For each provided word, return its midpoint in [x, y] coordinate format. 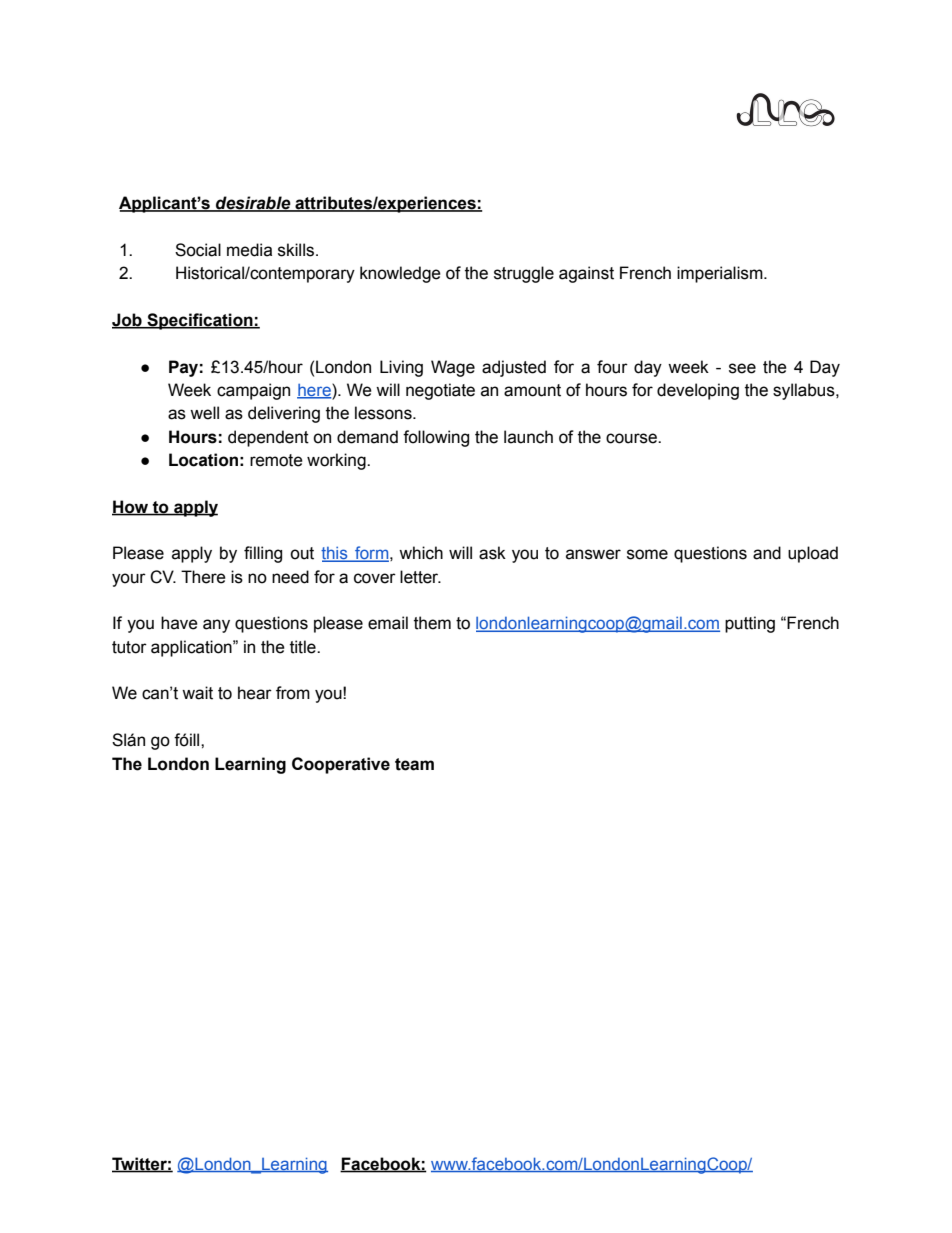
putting [750, 624]
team [414, 764]
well [204, 413]
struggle [524, 274]
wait [197, 693]
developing [698, 391]
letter [420, 577]
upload [813, 554]
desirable [253, 204]
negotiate [440, 391]
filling [263, 554]
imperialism [721, 274]
